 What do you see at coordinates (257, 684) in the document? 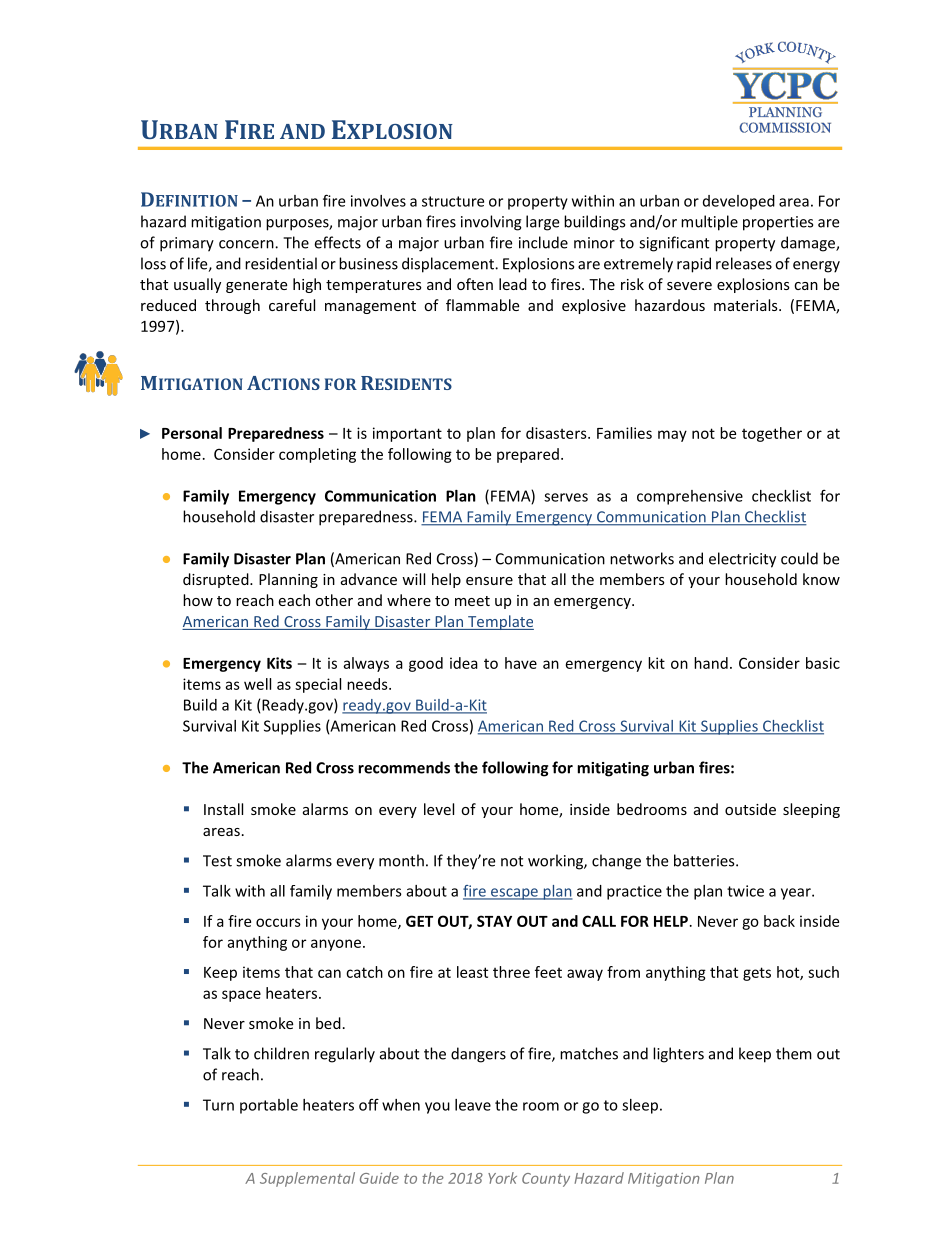
I see `well` at bounding box center [257, 684].
